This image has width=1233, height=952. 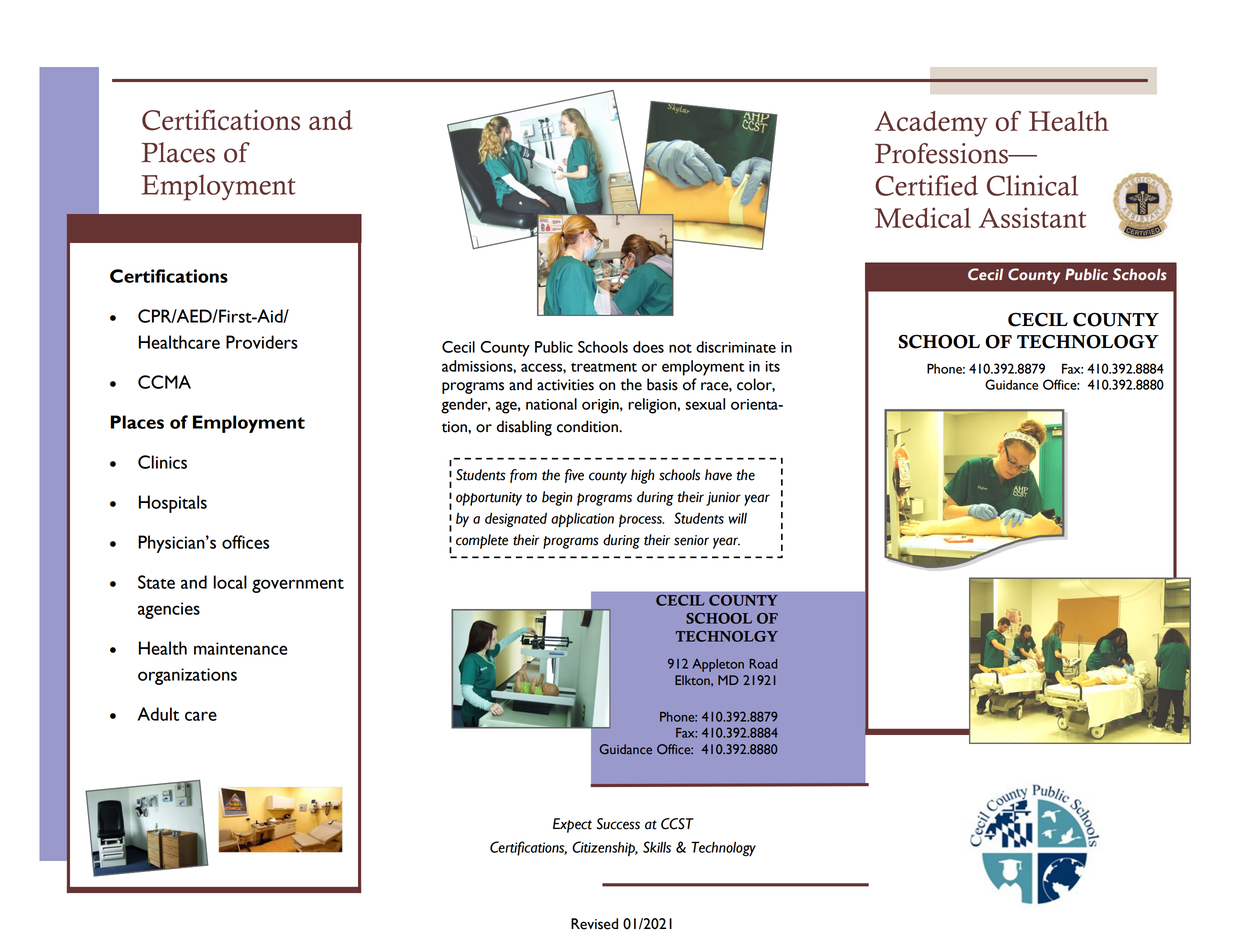 What do you see at coordinates (942, 153) in the image?
I see `Professions` at bounding box center [942, 153].
